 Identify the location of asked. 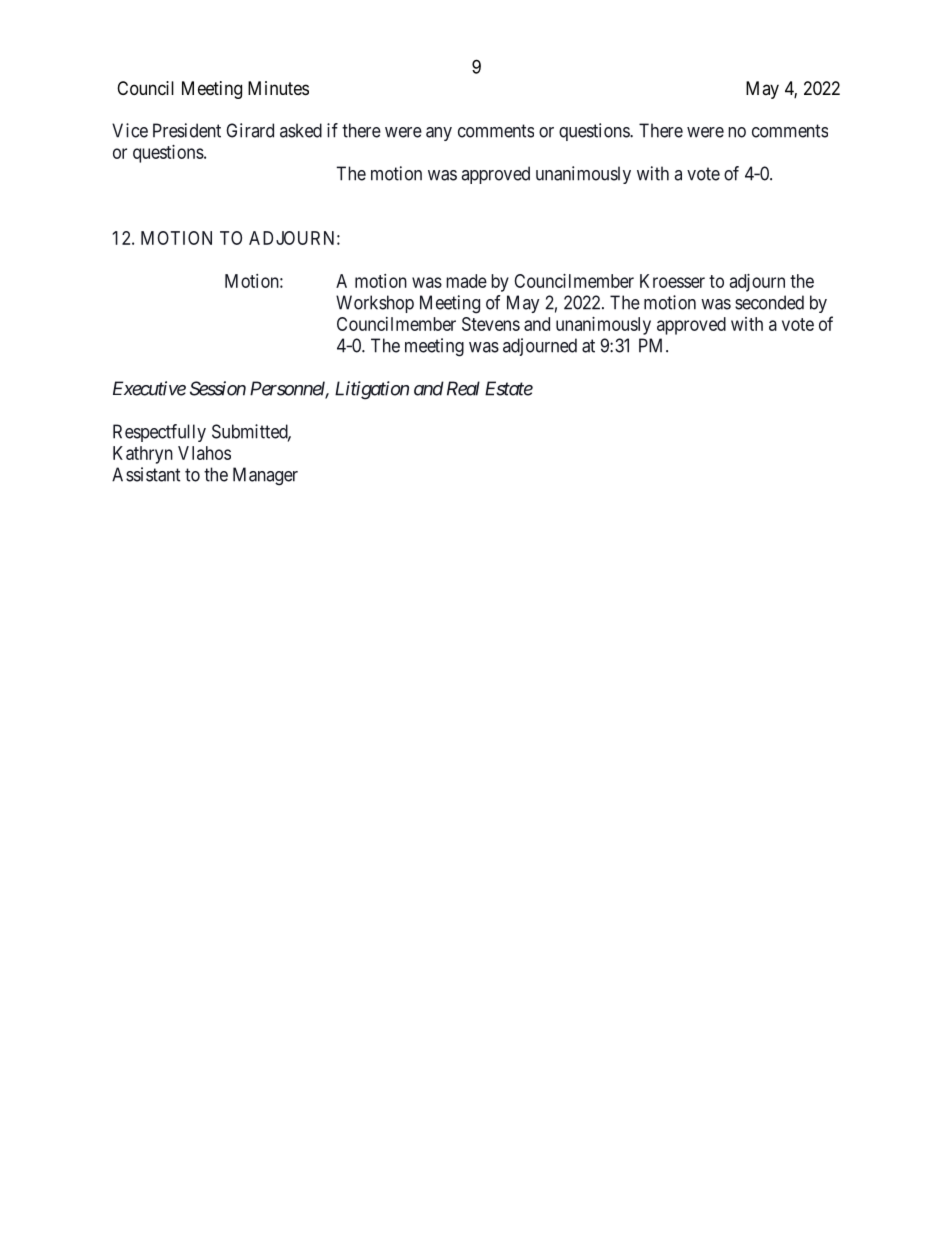
(301, 130).
